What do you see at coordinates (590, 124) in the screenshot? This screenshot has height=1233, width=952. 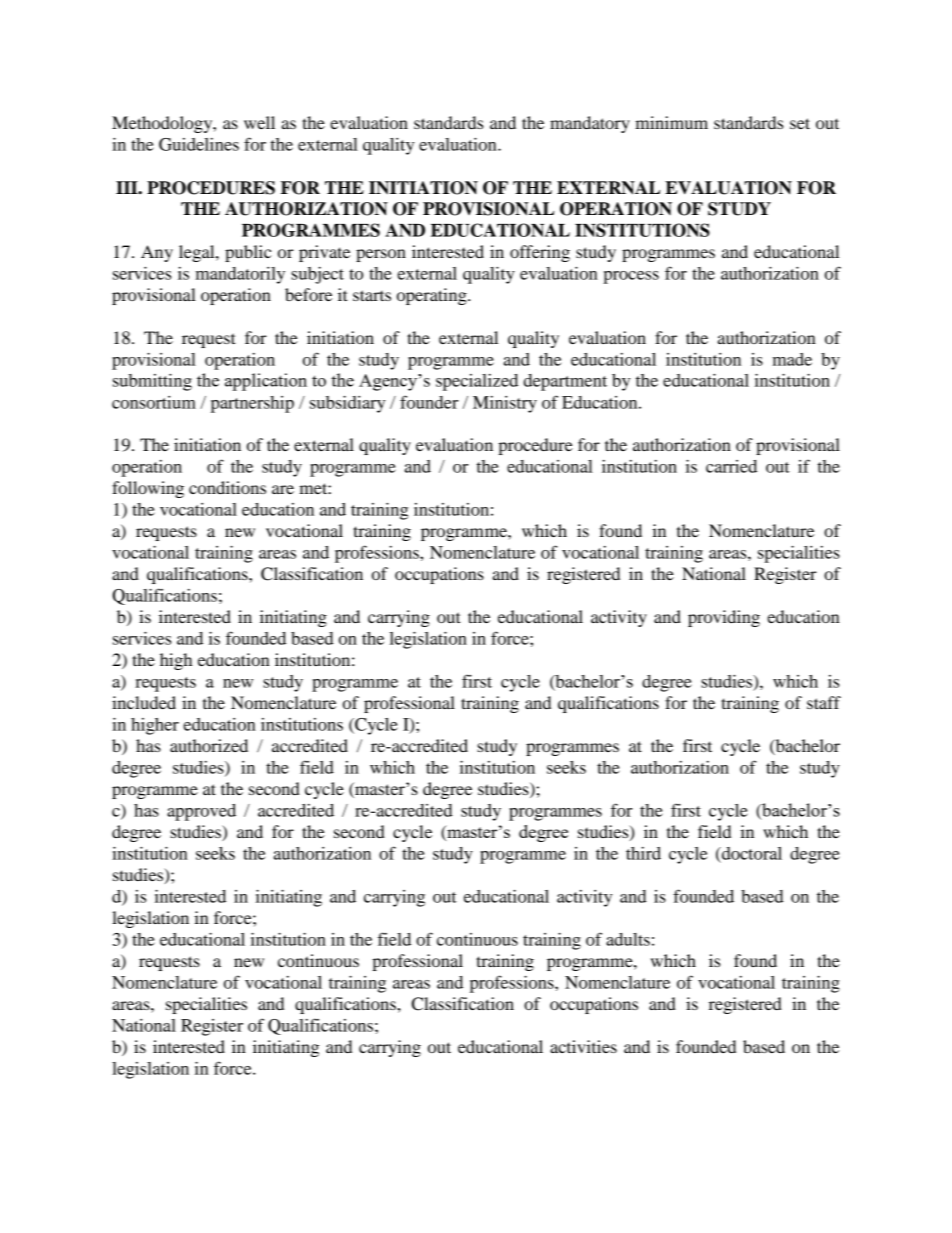 I see `mandatory` at bounding box center [590, 124].
